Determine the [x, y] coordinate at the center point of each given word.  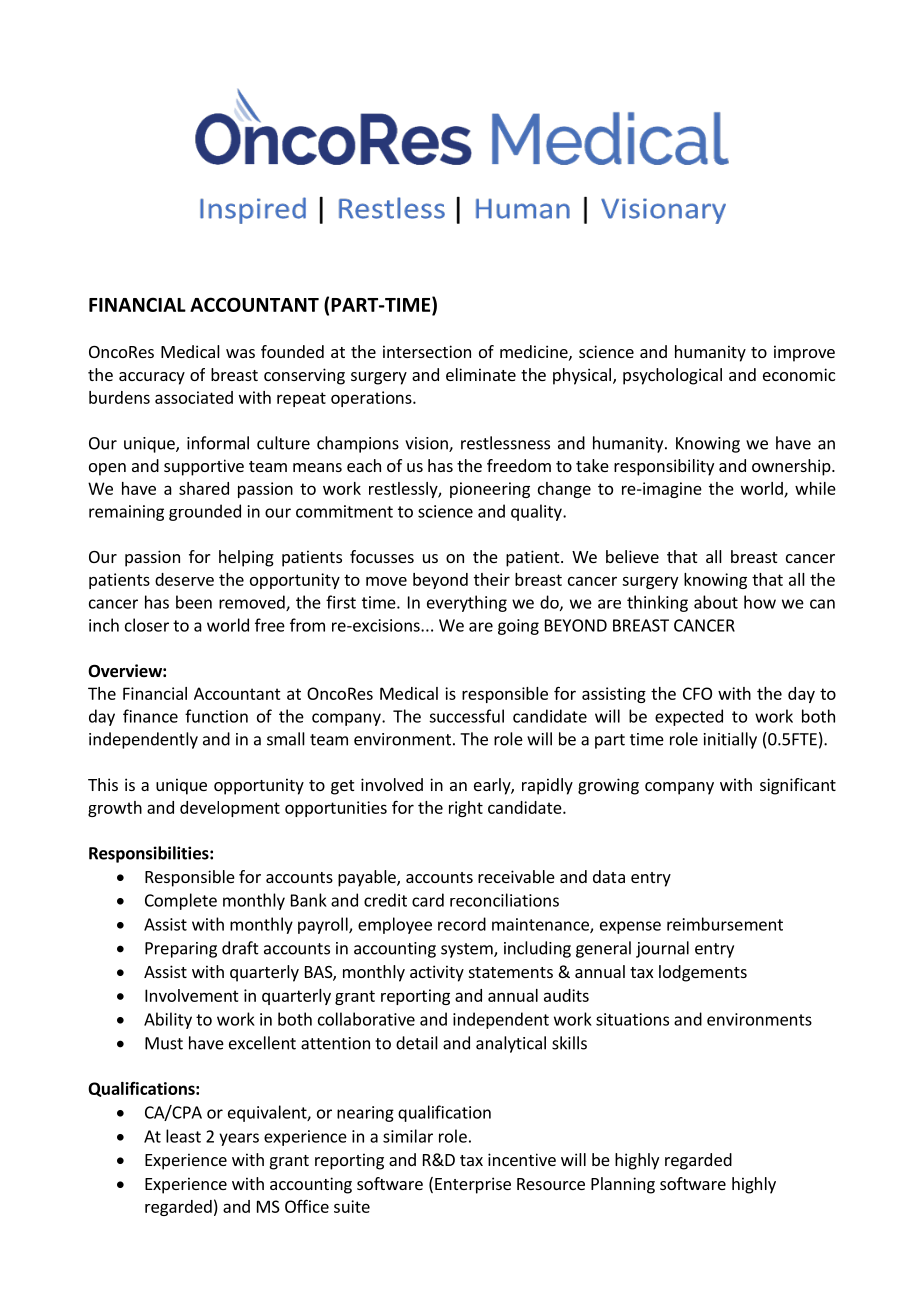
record [462, 924]
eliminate [481, 374]
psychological [672, 376]
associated [194, 397]
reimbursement [725, 924]
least [183, 1136]
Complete [181, 901]
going [518, 627]
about [716, 602]
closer [147, 625]
